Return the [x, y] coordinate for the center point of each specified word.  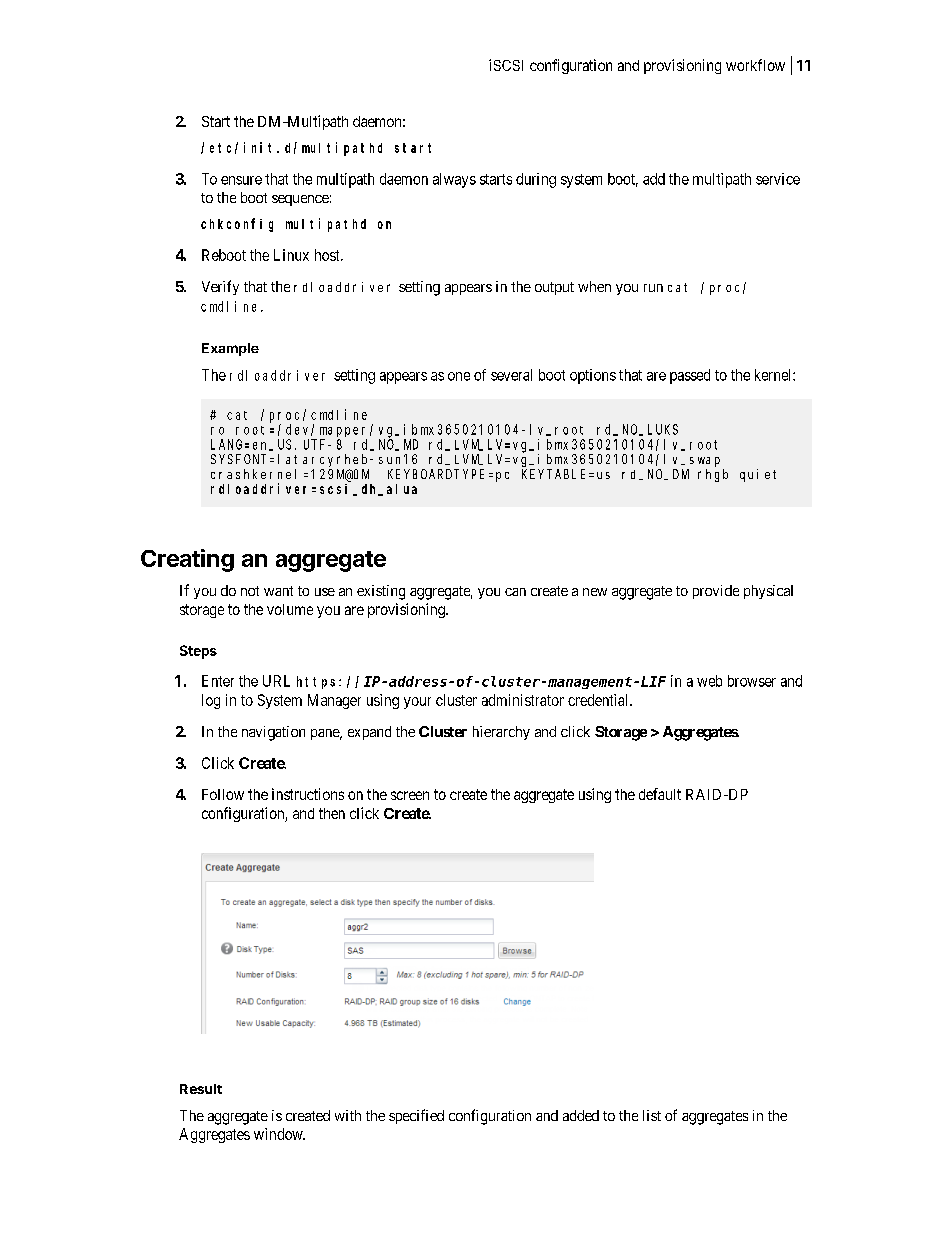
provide [716, 592]
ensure [241, 180]
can [515, 592]
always [454, 180]
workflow [755, 65]
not [250, 591]
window [279, 1134]
